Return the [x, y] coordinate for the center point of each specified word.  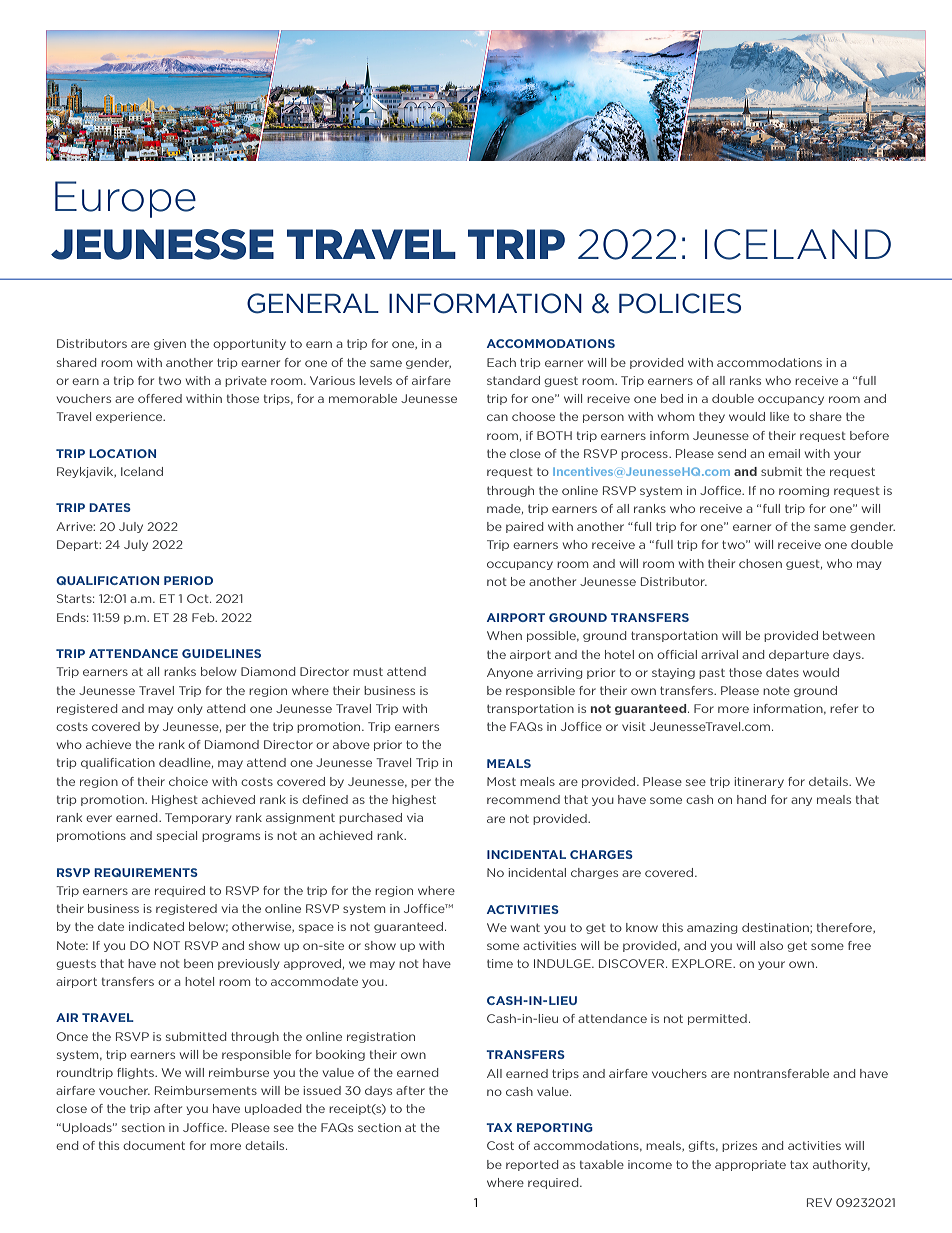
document [154, 1145]
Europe [125, 199]
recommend [523, 799]
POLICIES [680, 303]
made [505, 509]
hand [751, 799]
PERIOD [188, 580]
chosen [760, 563]
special [177, 836]
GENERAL [313, 303]
